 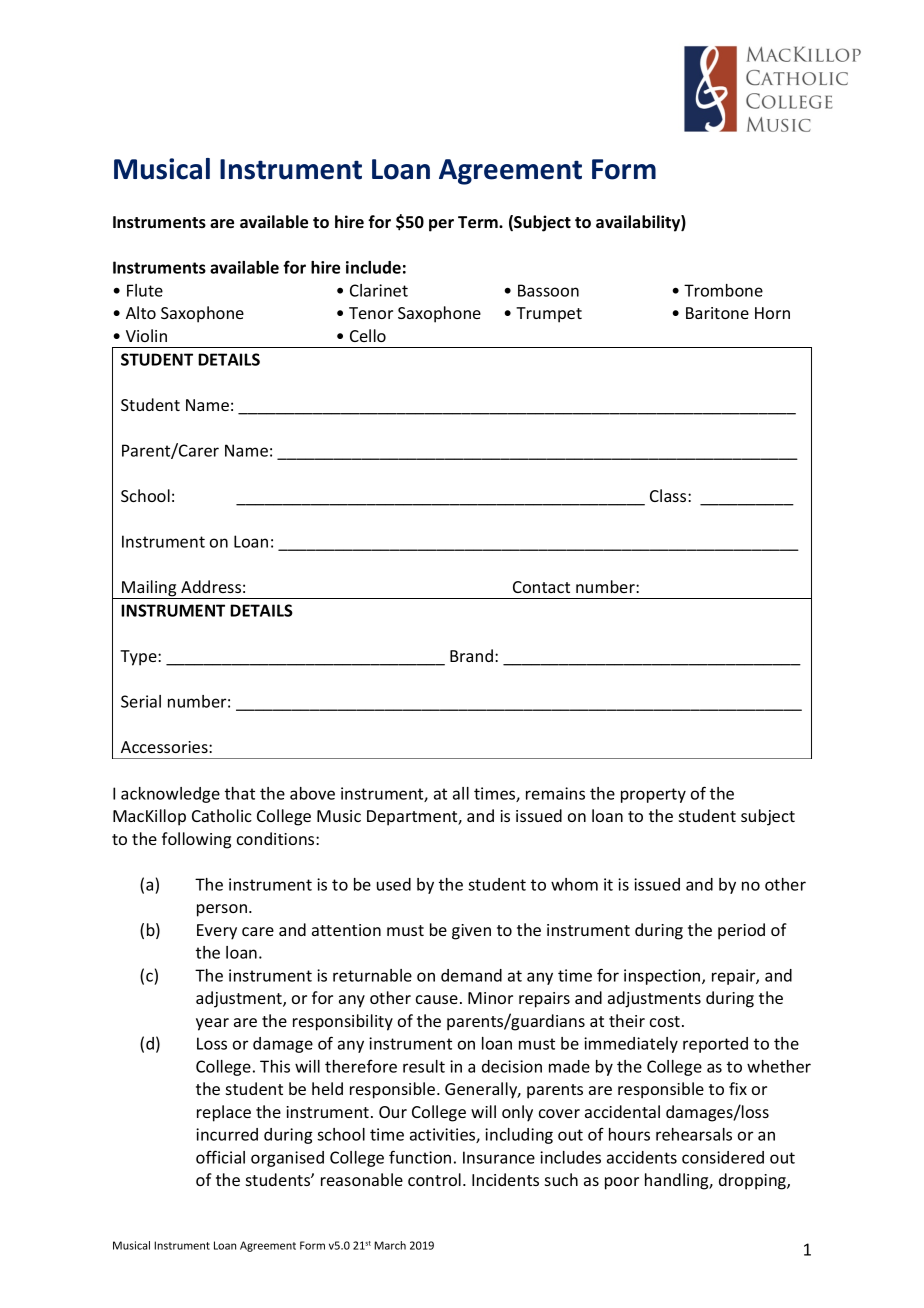 What do you see at coordinates (541, 587) in the document?
I see `Contact` at bounding box center [541, 587].
